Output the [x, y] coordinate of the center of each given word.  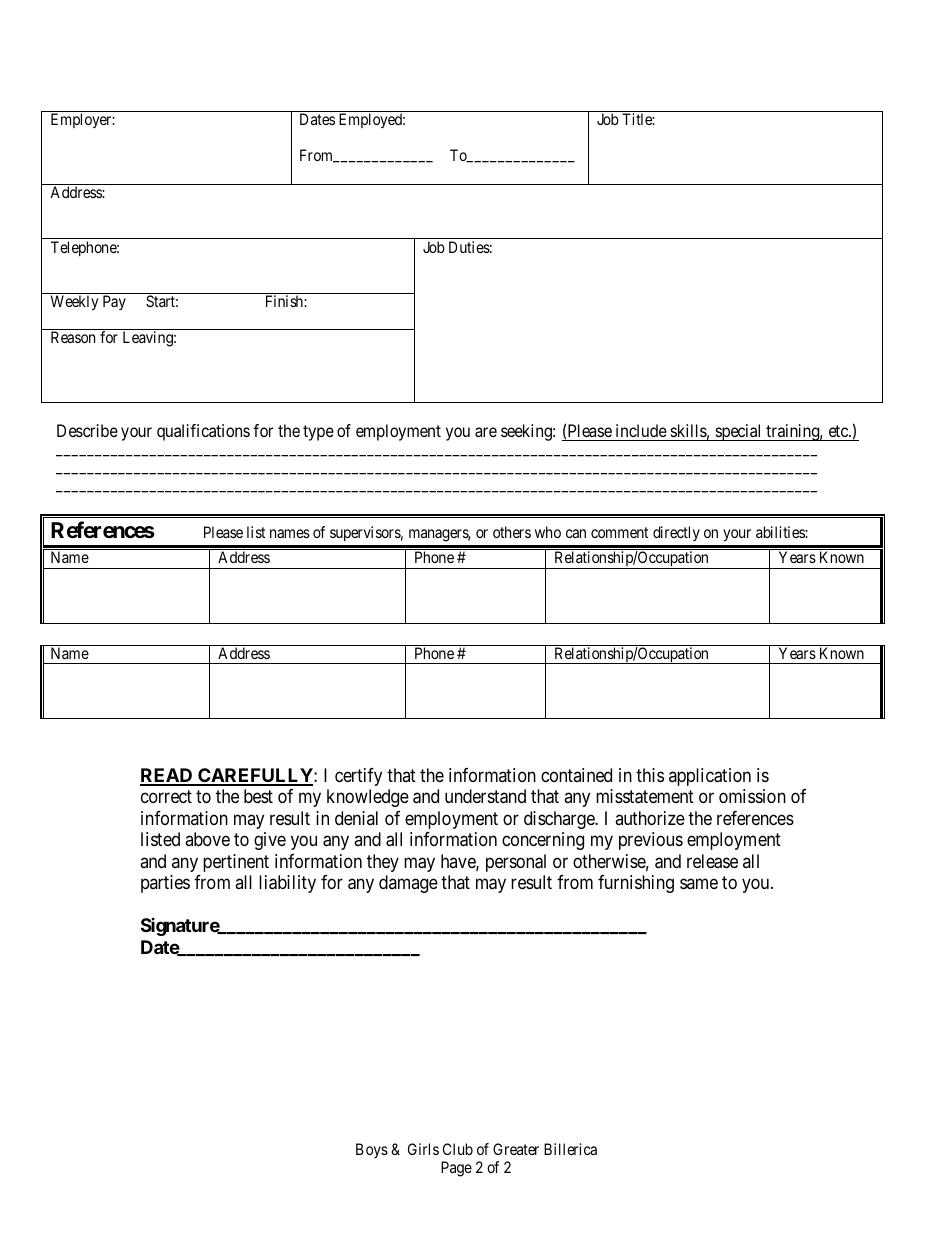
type [318, 433]
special [738, 432]
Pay [114, 302]
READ [167, 776]
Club [458, 1149]
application [710, 777]
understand [485, 796]
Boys [372, 1150]
